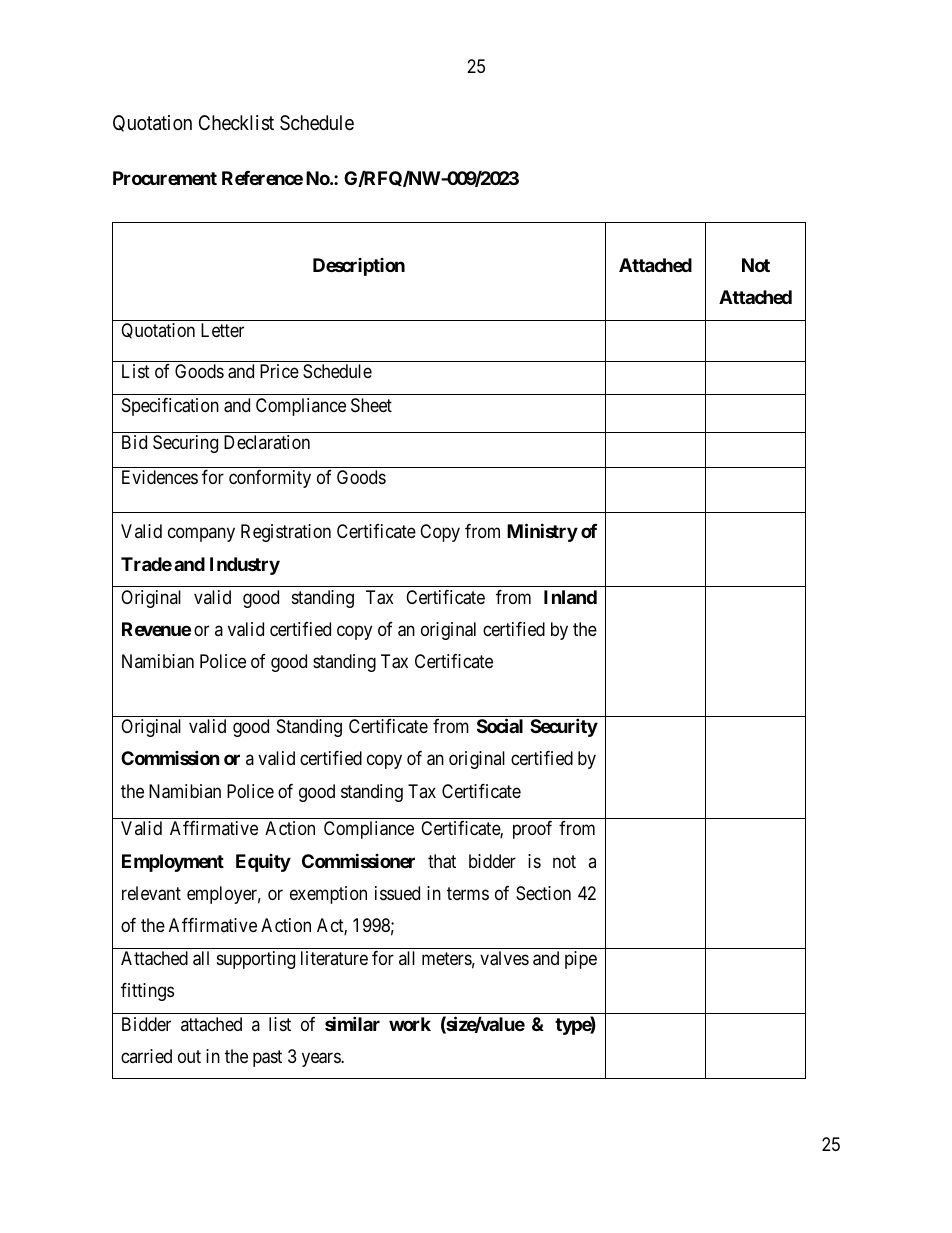  I want to click on Procurement, so click(165, 178).
